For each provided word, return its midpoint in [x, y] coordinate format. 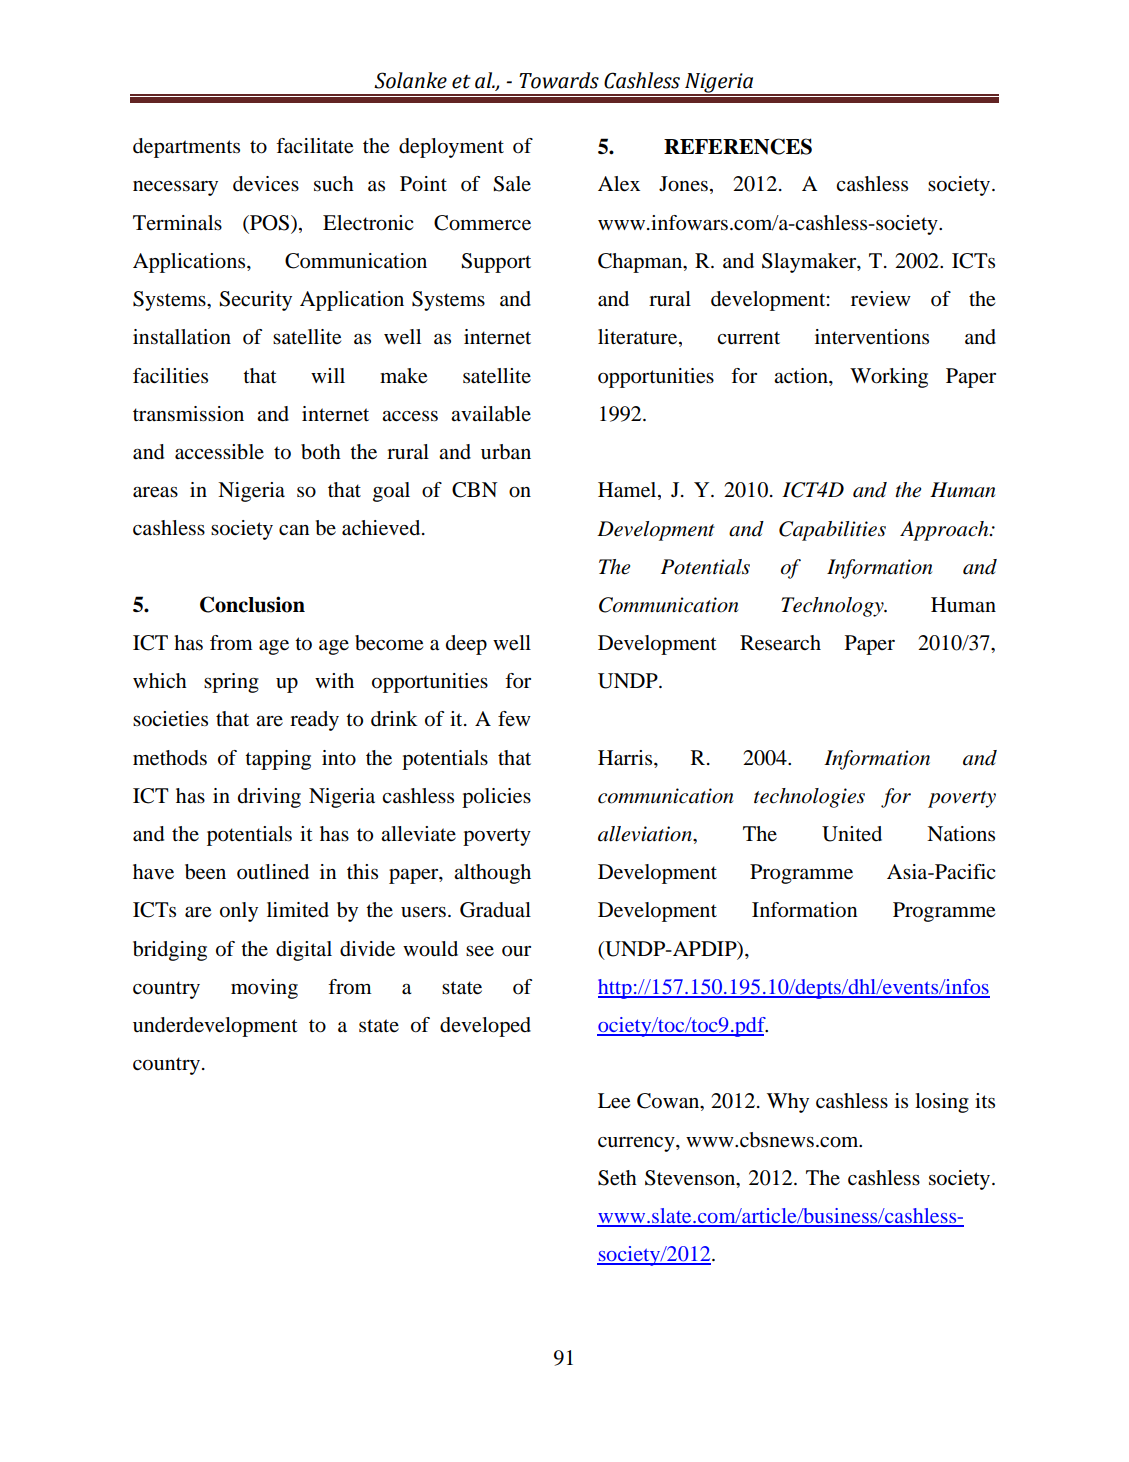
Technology [833, 607]
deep [466, 645]
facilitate [314, 146]
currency [637, 1144]
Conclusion [252, 604]
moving [264, 989]
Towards [559, 80]
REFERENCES [738, 146]
